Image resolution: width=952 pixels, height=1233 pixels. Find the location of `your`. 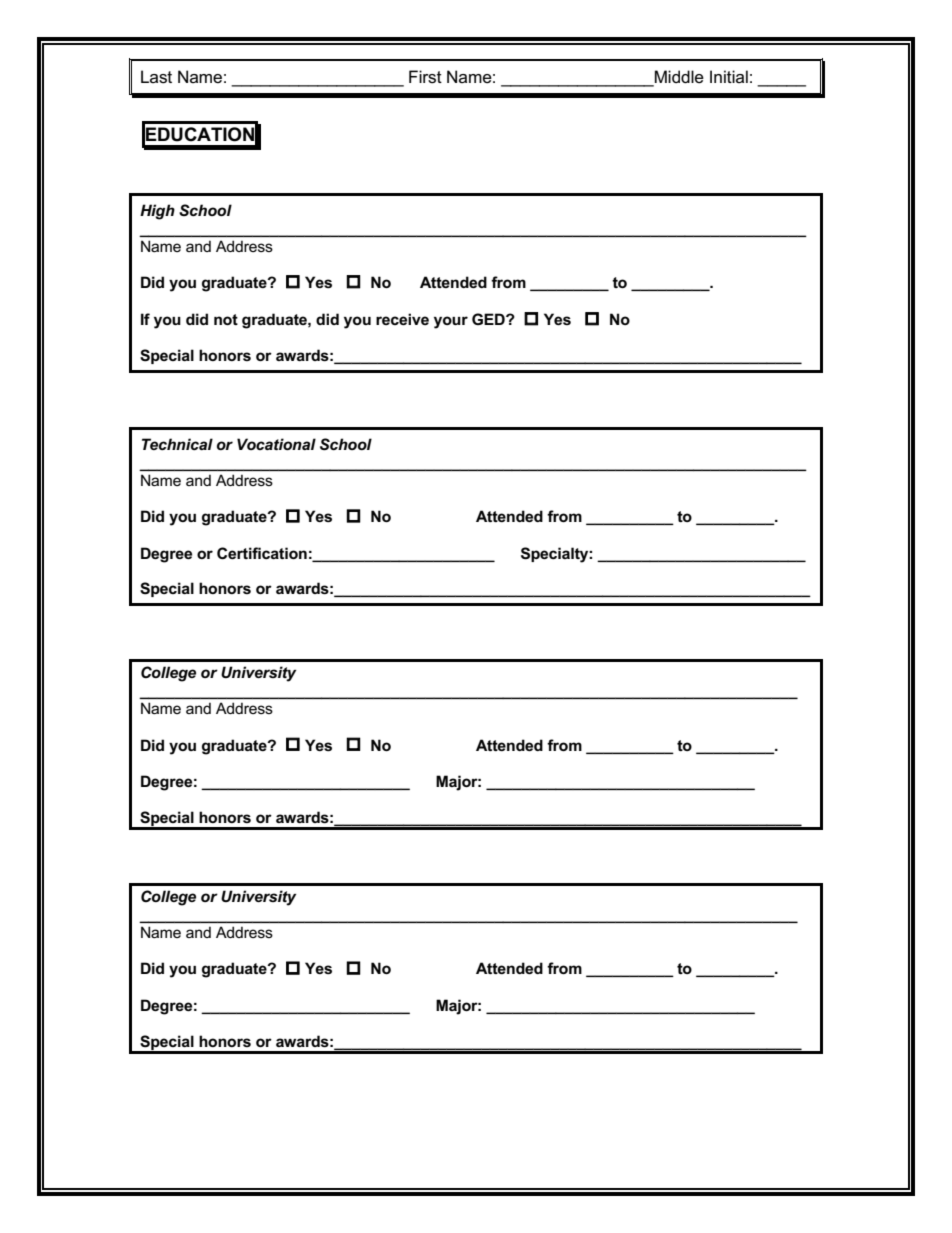

your is located at coordinates (451, 322).
